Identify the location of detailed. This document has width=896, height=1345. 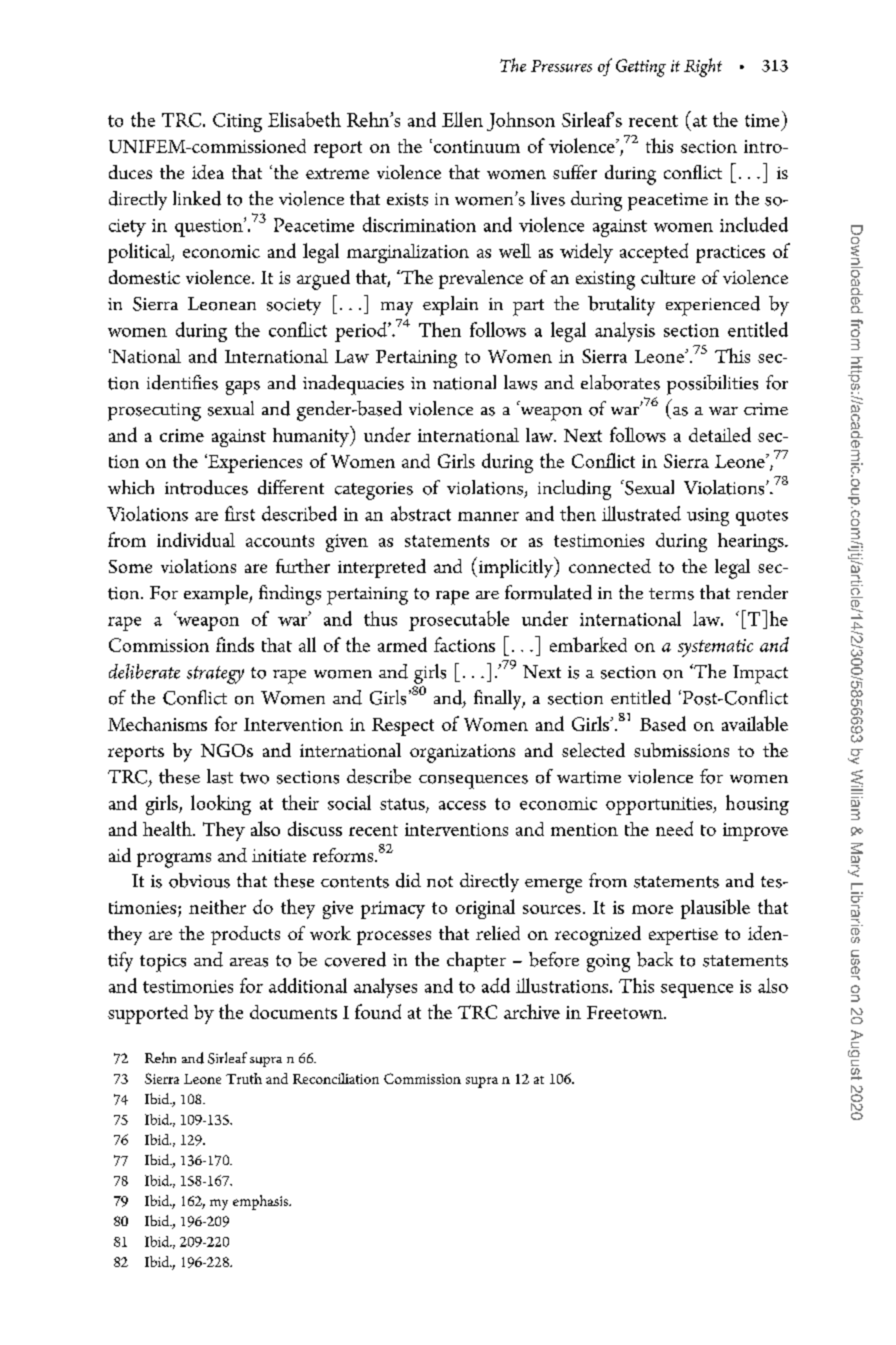
(720, 434).
